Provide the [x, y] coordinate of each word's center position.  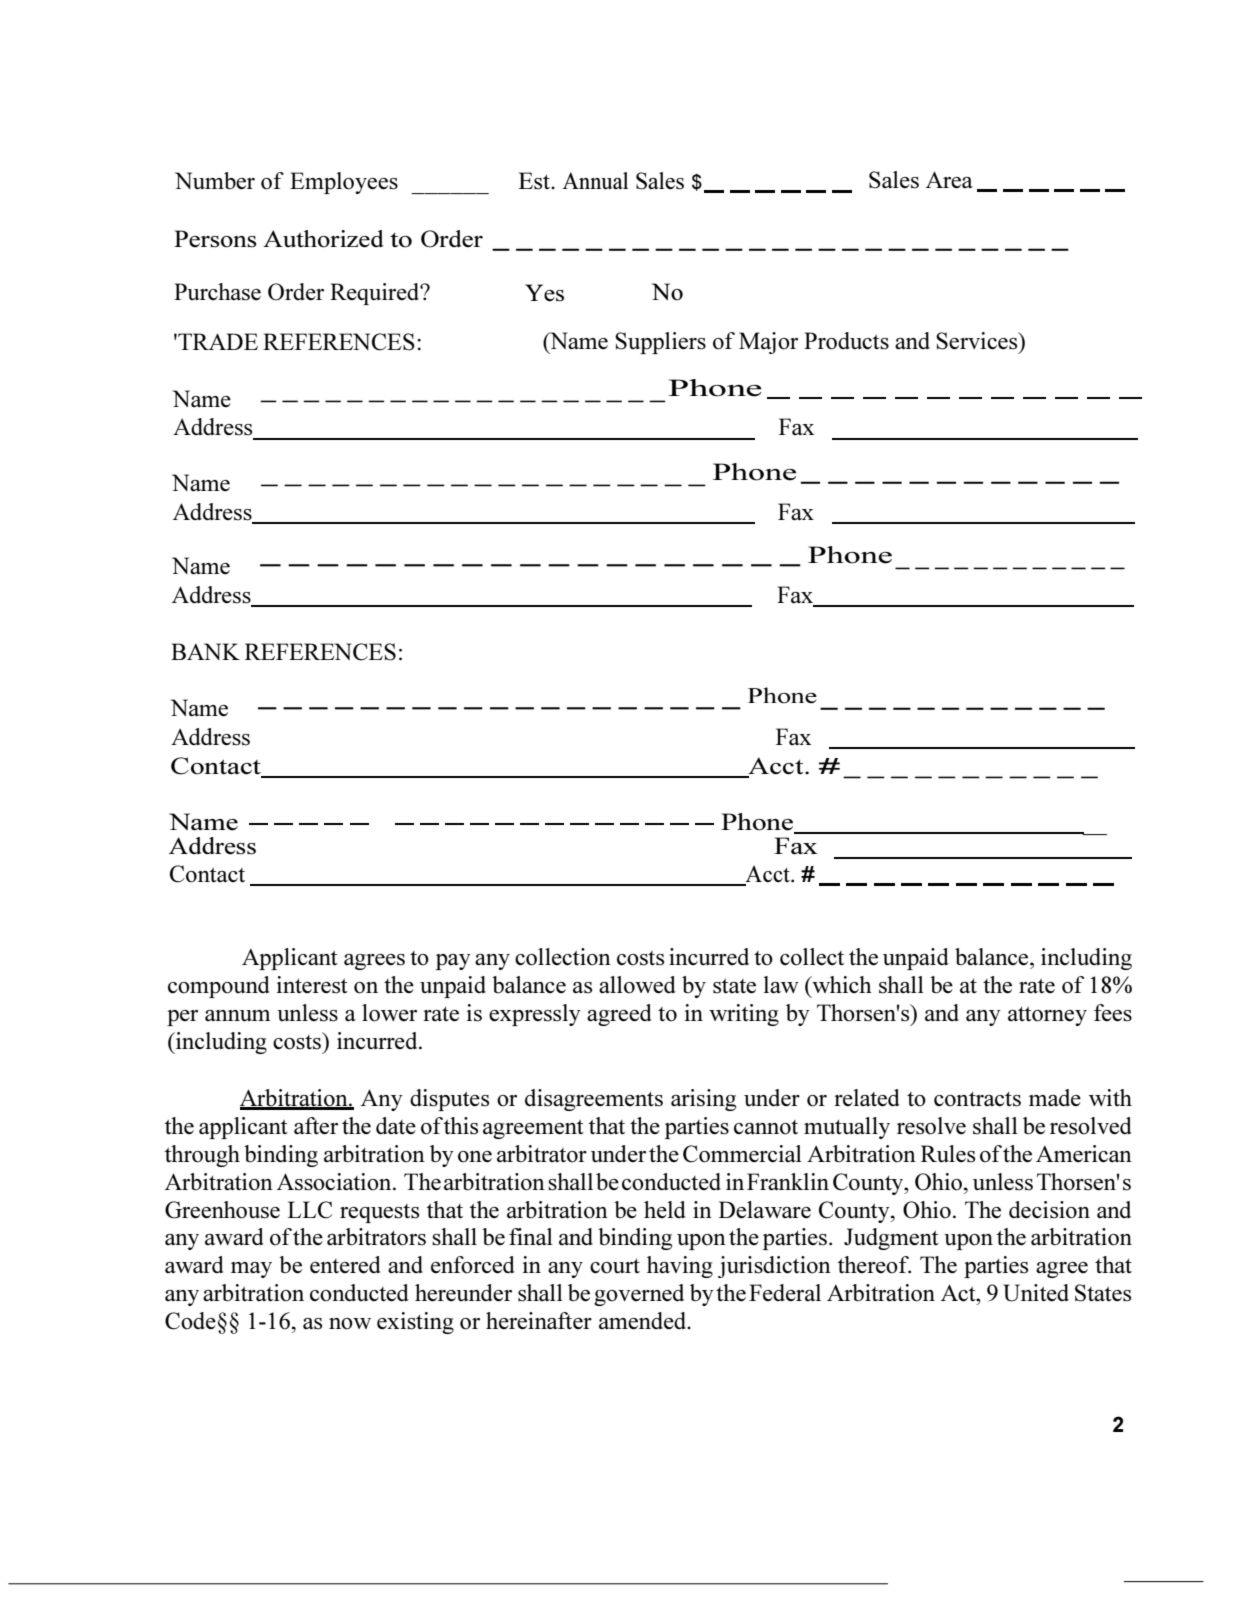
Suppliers [660, 343]
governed [639, 1295]
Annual [595, 181]
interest [312, 985]
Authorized [323, 239]
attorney [1047, 1016]
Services [978, 341]
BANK [205, 651]
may [251, 1270]
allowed [637, 985]
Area [949, 180]
